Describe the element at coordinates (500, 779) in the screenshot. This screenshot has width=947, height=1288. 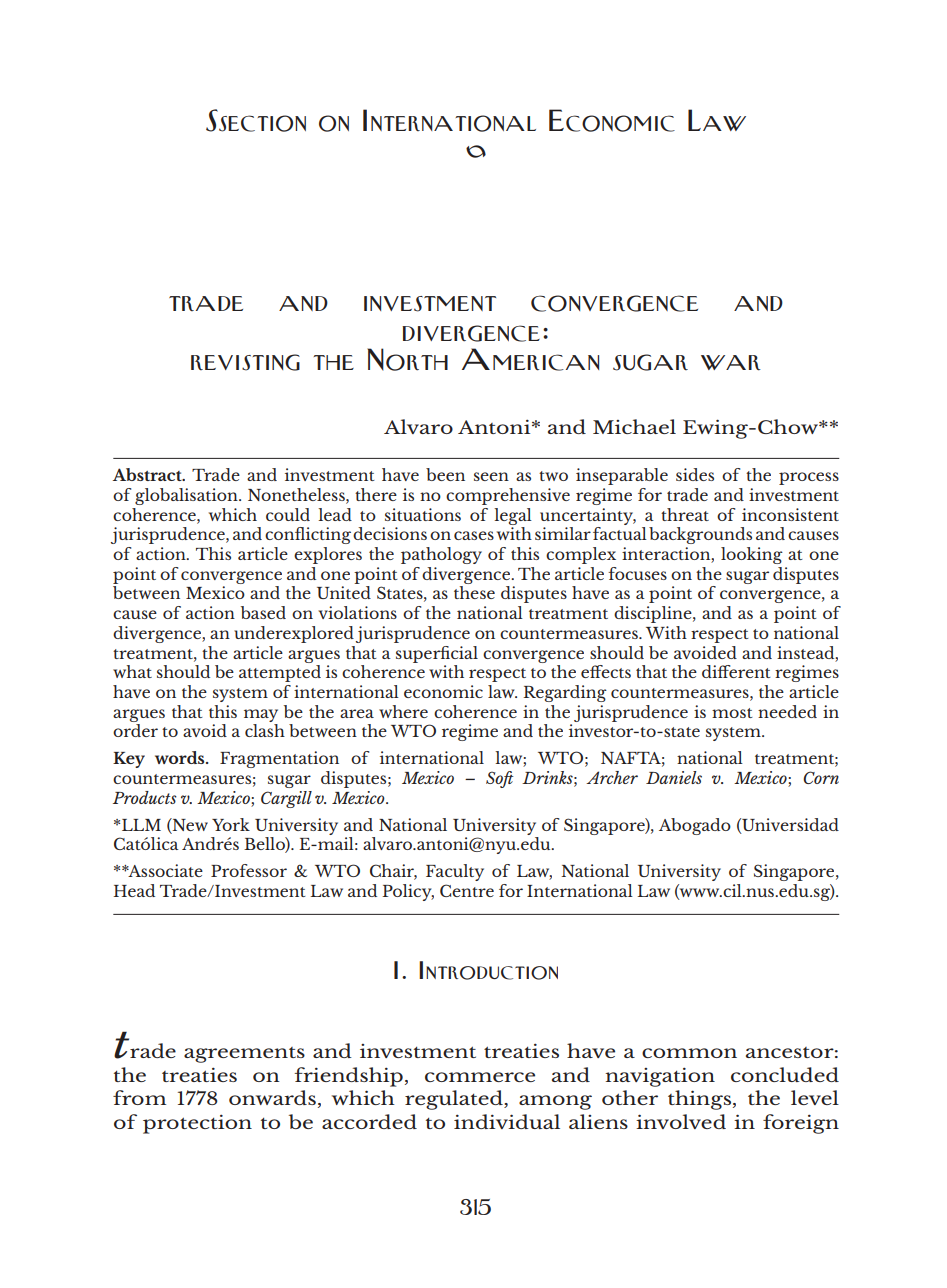
I see `Soft` at that location.
